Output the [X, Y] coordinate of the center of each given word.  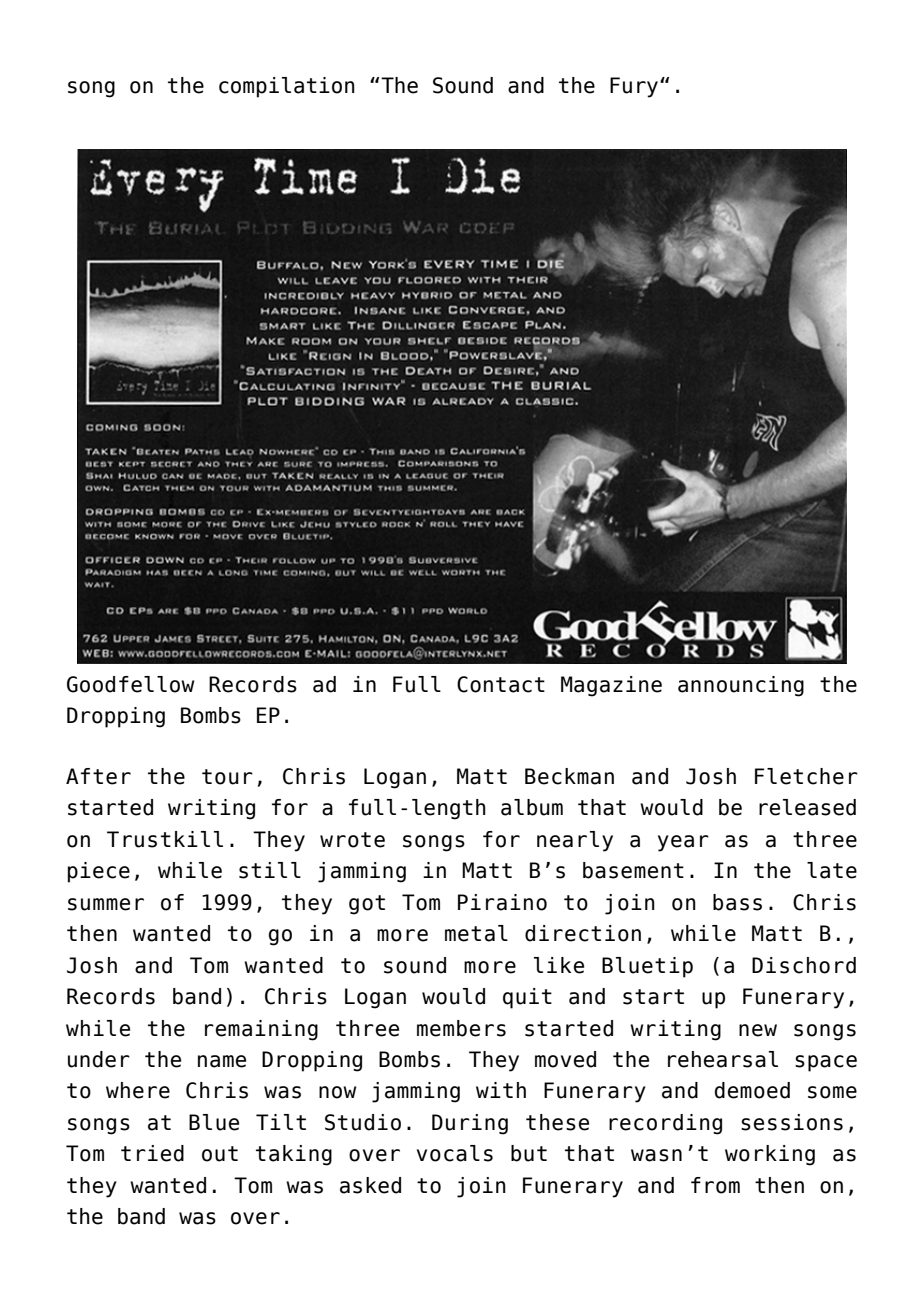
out [220, 1154]
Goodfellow [130, 684]
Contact [501, 684]
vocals [455, 1153]
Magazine [611, 686]
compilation [287, 87]
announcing [741, 686]
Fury [635, 87]
